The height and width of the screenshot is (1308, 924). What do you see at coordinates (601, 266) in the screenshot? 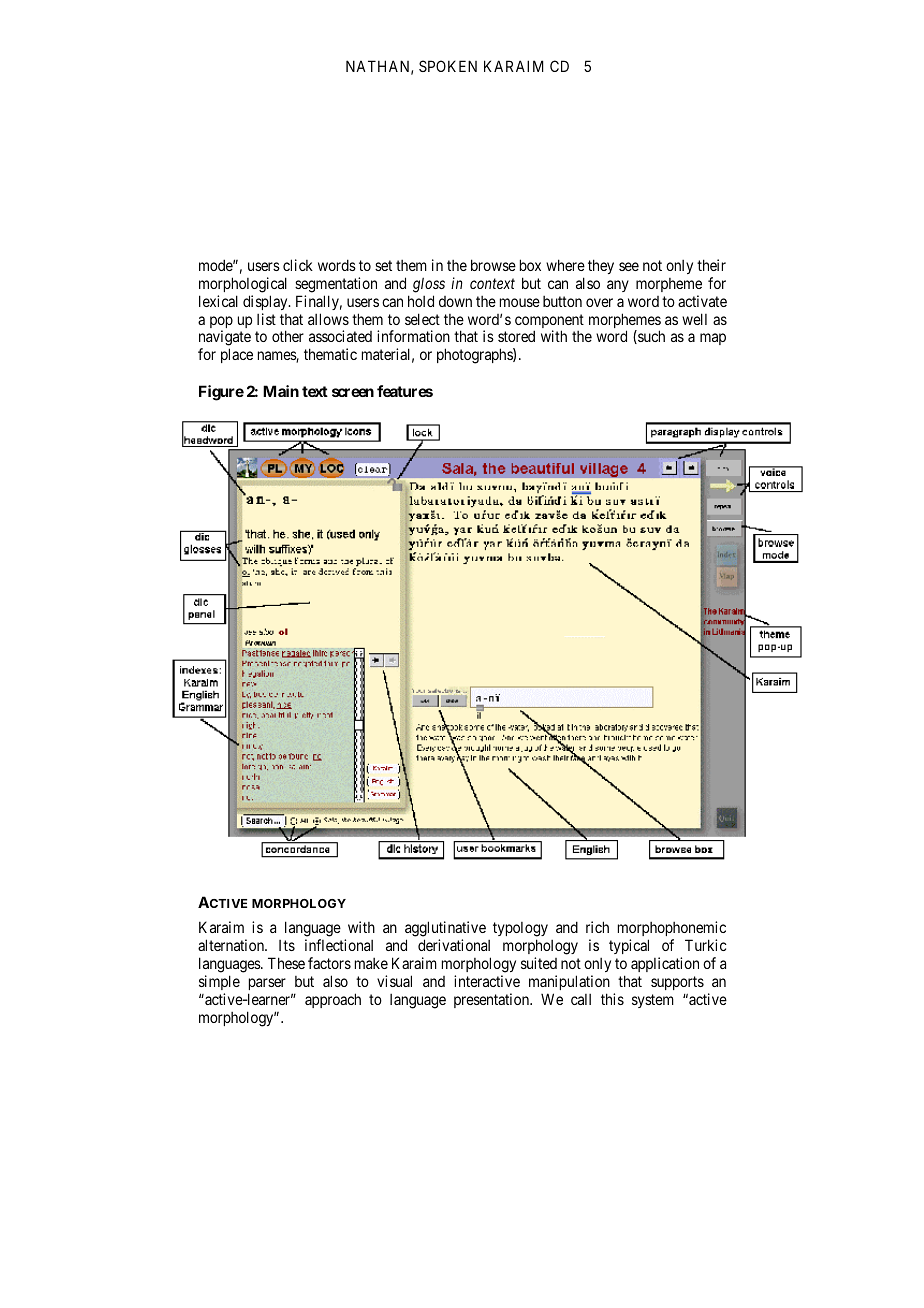
I see `they` at bounding box center [601, 266].
